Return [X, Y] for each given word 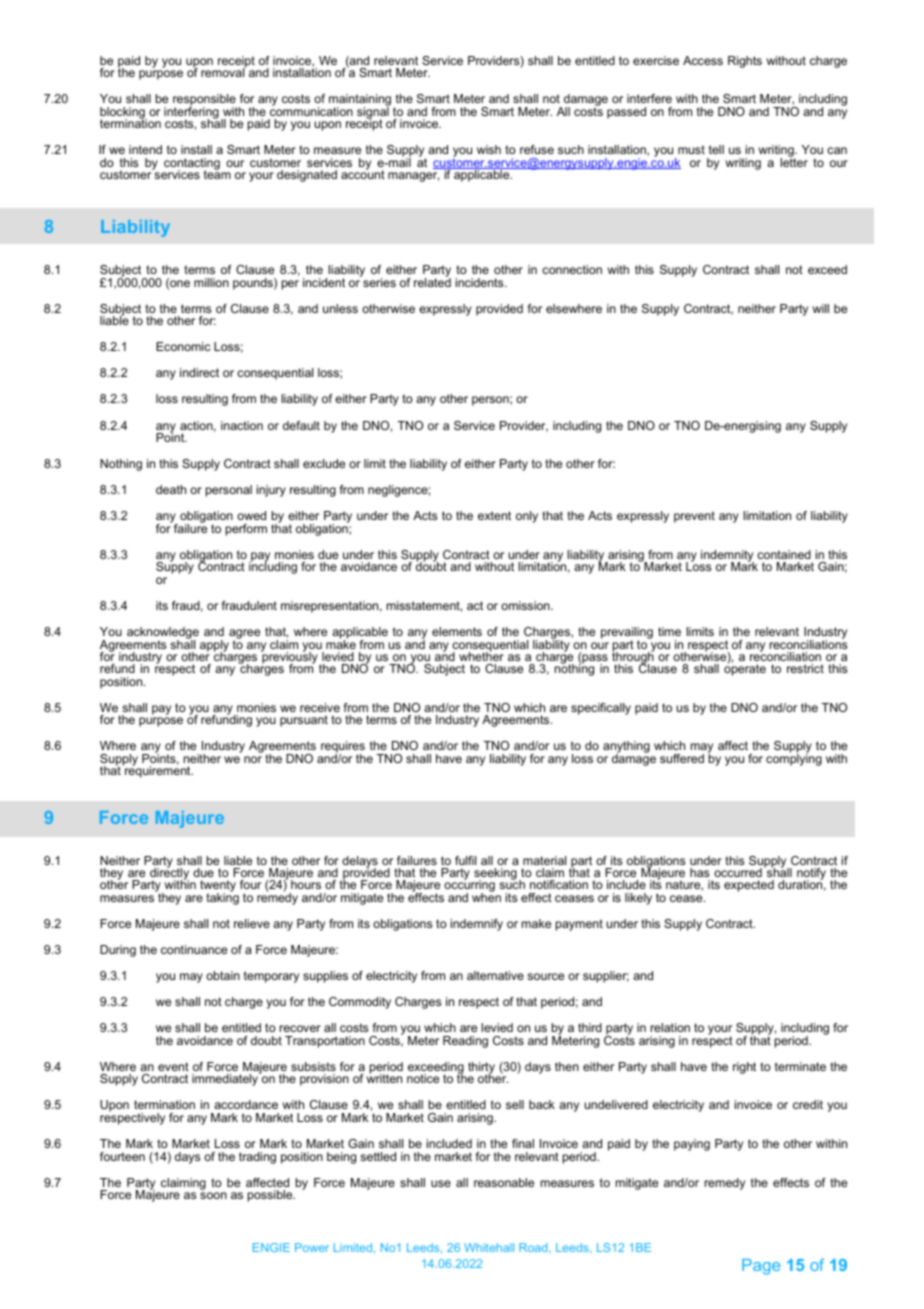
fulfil [465, 860]
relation [670, 1027]
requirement [158, 771]
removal [223, 71]
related [432, 281]
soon [213, 1195]
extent [494, 515]
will [820, 308]
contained [784, 554]
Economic [183, 346]
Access [703, 60]
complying [794, 759]
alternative [495, 975]
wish [489, 149]
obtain [223, 975]
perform [246, 530]
